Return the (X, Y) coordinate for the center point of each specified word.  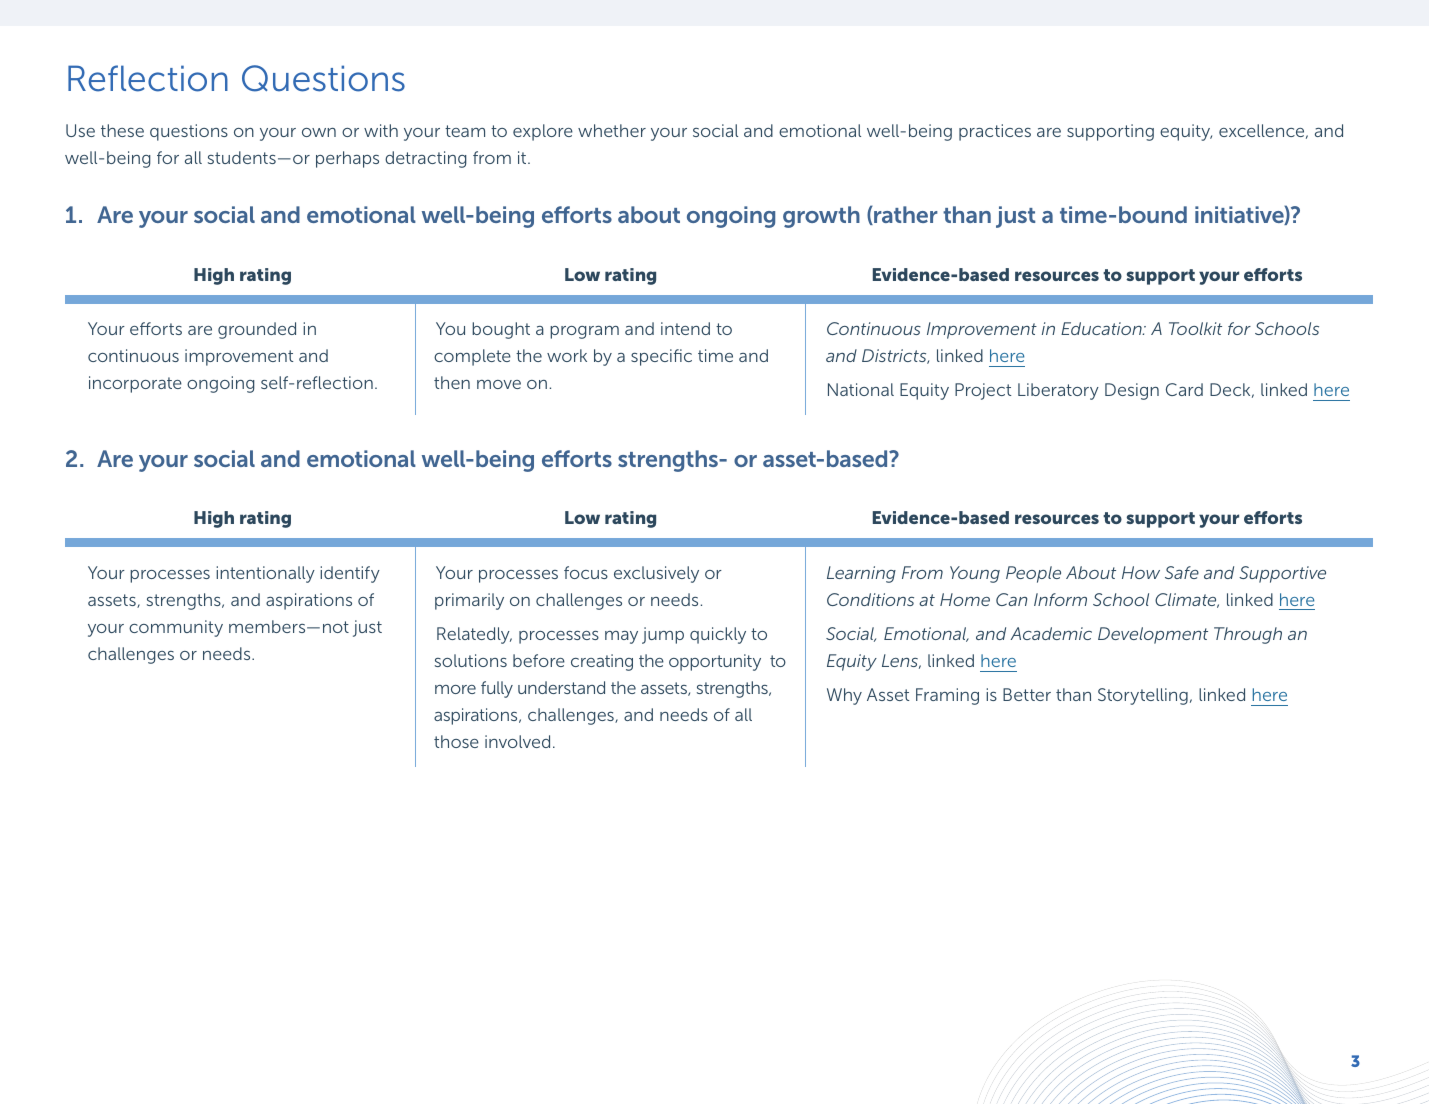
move (499, 384)
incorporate (135, 384)
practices (995, 132)
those (456, 741)
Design (1132, 391)
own (319, 132)
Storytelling (1143, 696)
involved (517, 741)
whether (612, 130)
